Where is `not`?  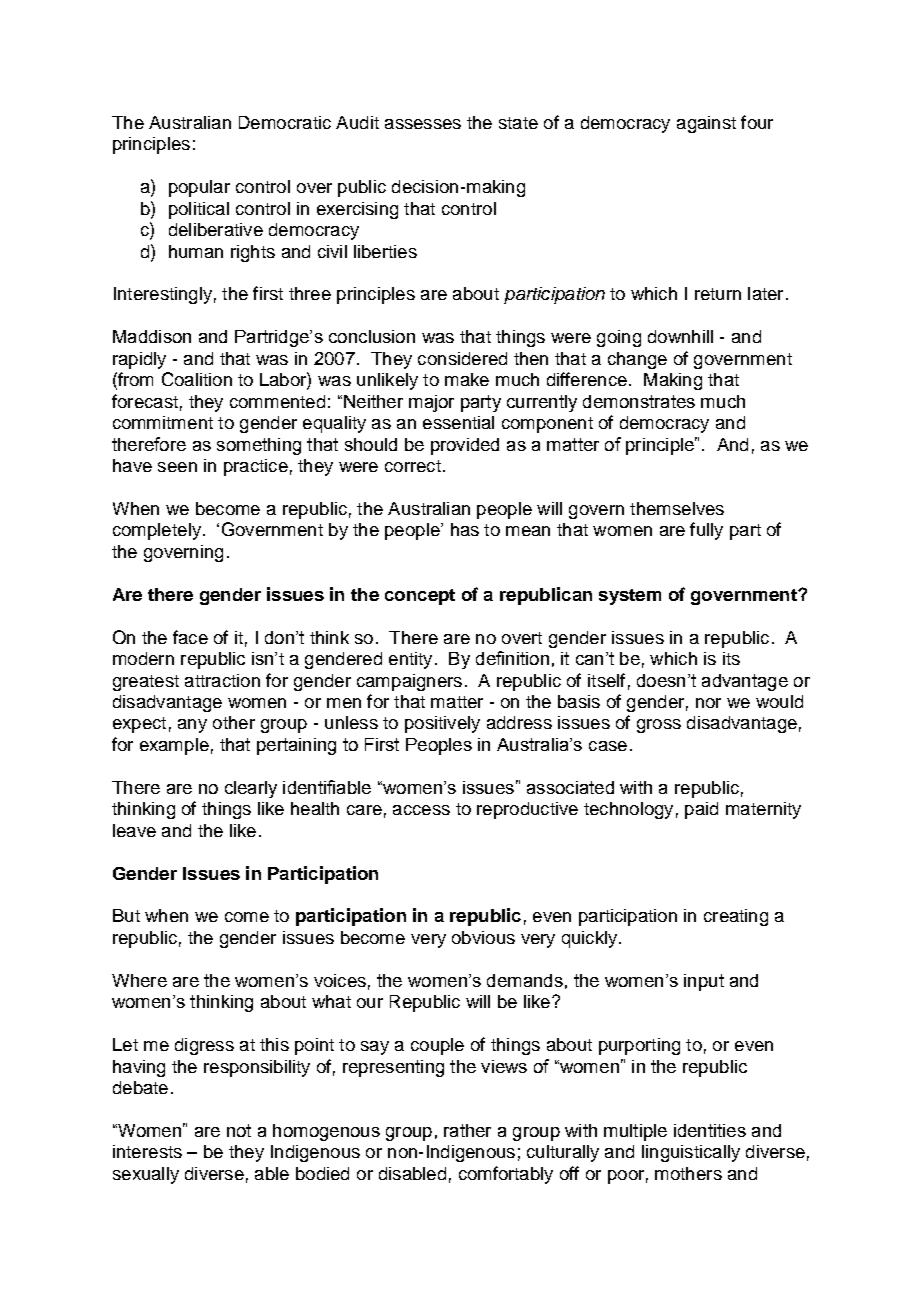 not is located at coordinates (239, 1130).
